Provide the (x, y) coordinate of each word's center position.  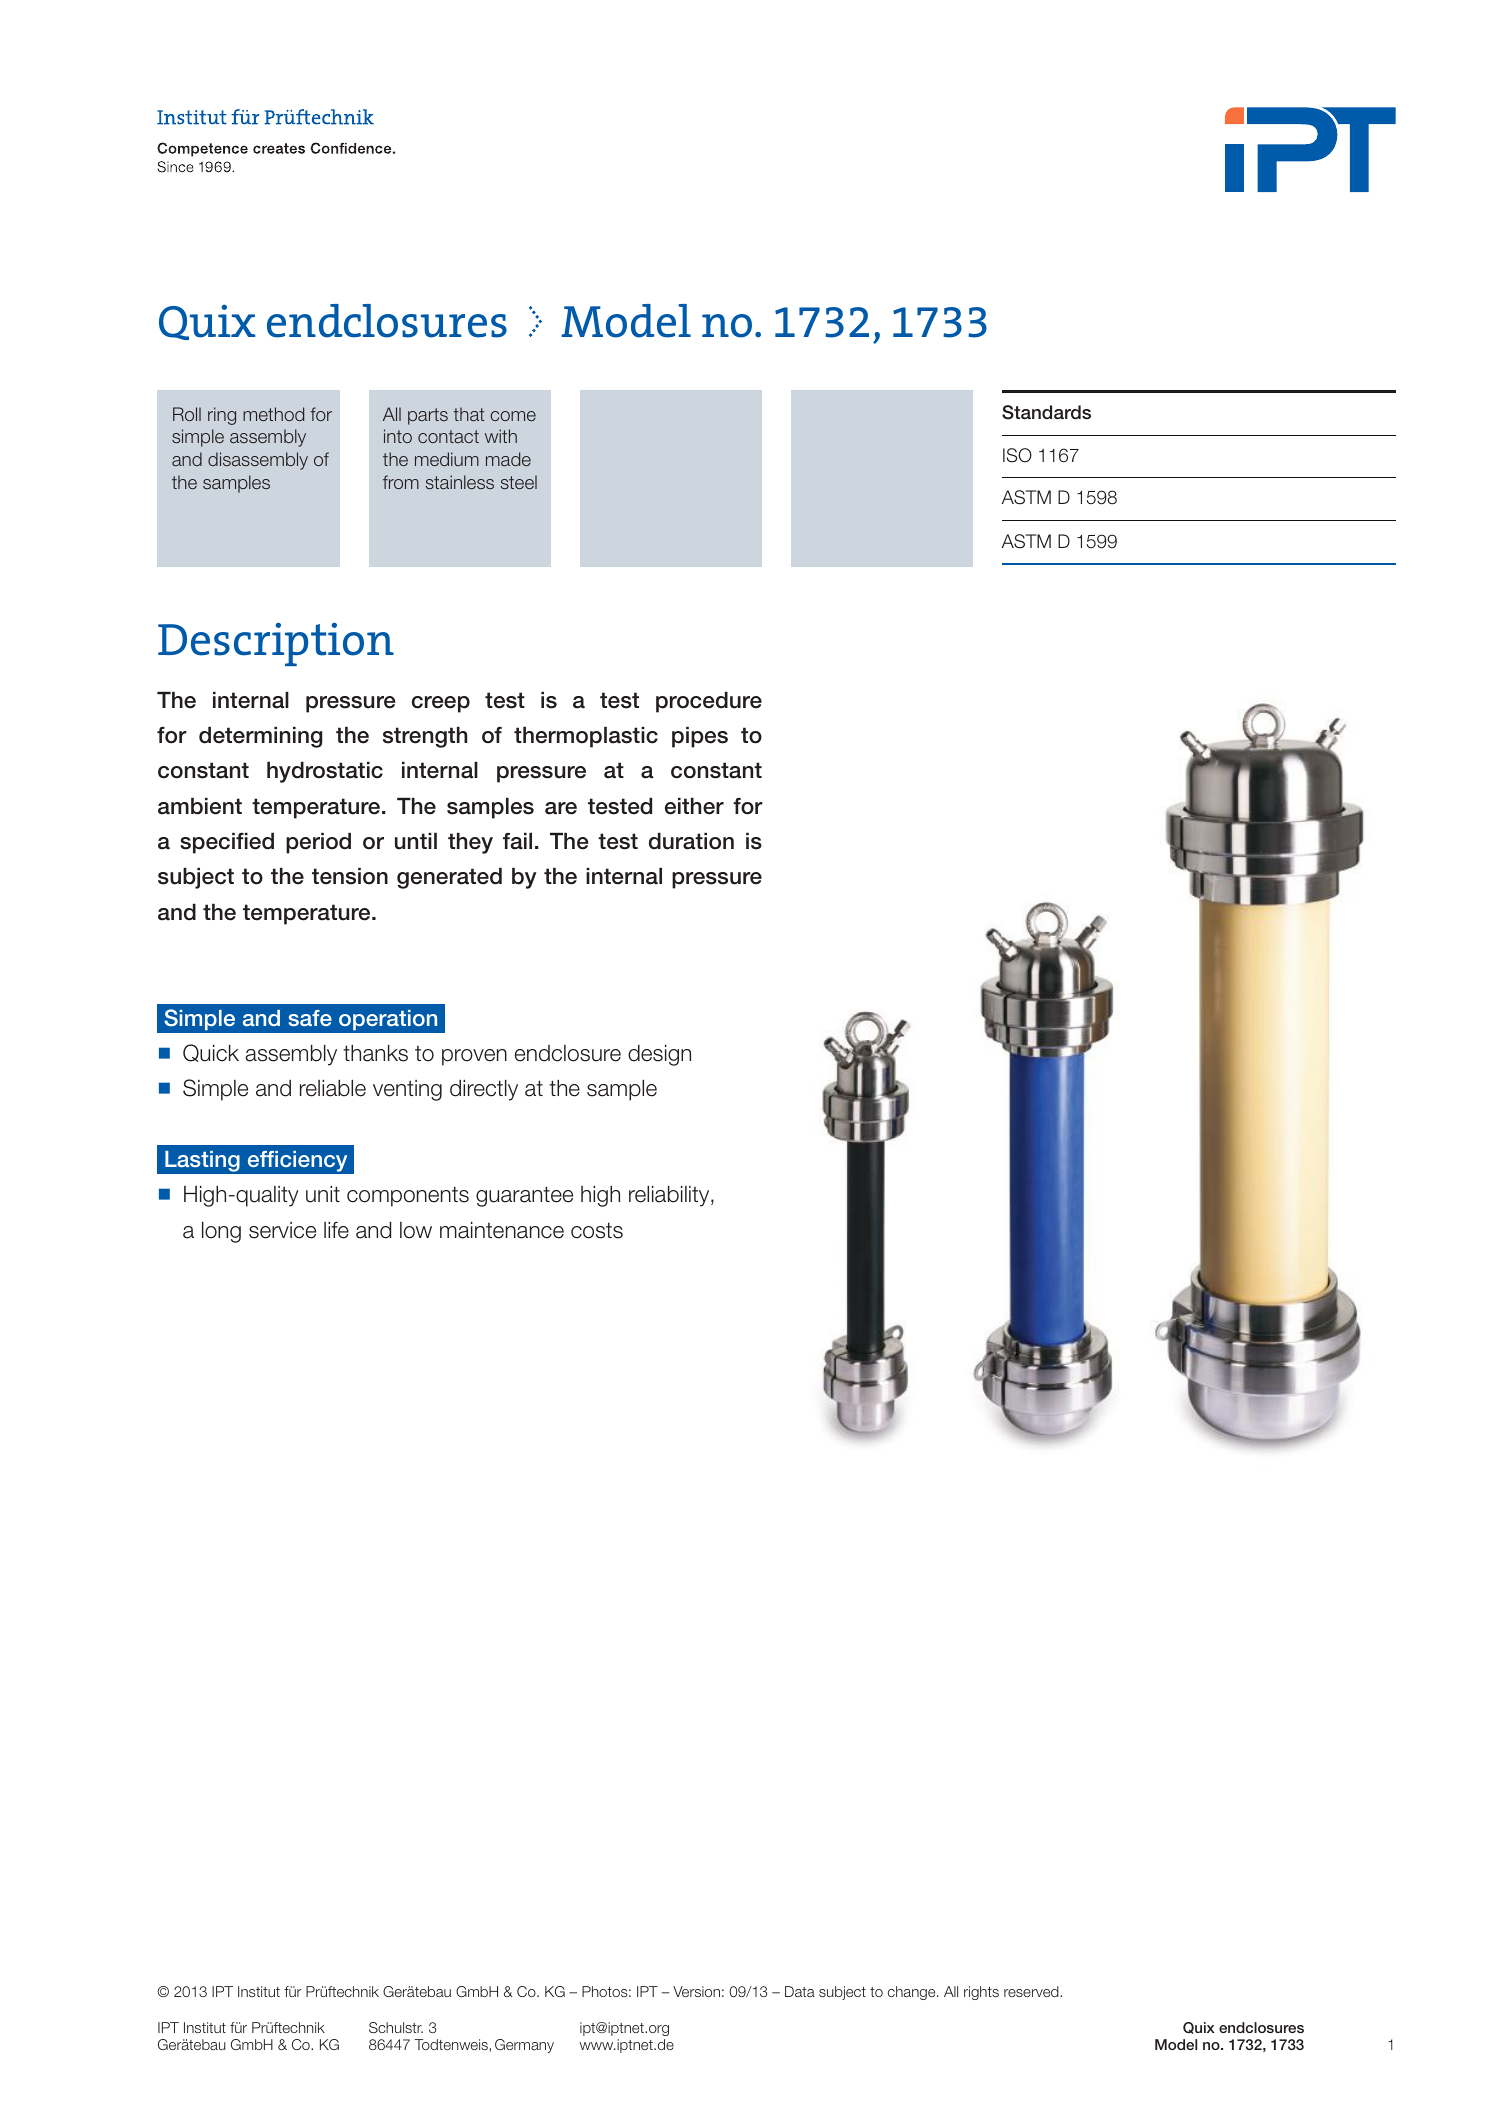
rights (981, 1993)
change (913, 1993)
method (273, 414)
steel (519, 482)
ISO (1017, 455)
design (659, 1055)
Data (800, 1991)
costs (597, 1230)
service (282, 1230)
